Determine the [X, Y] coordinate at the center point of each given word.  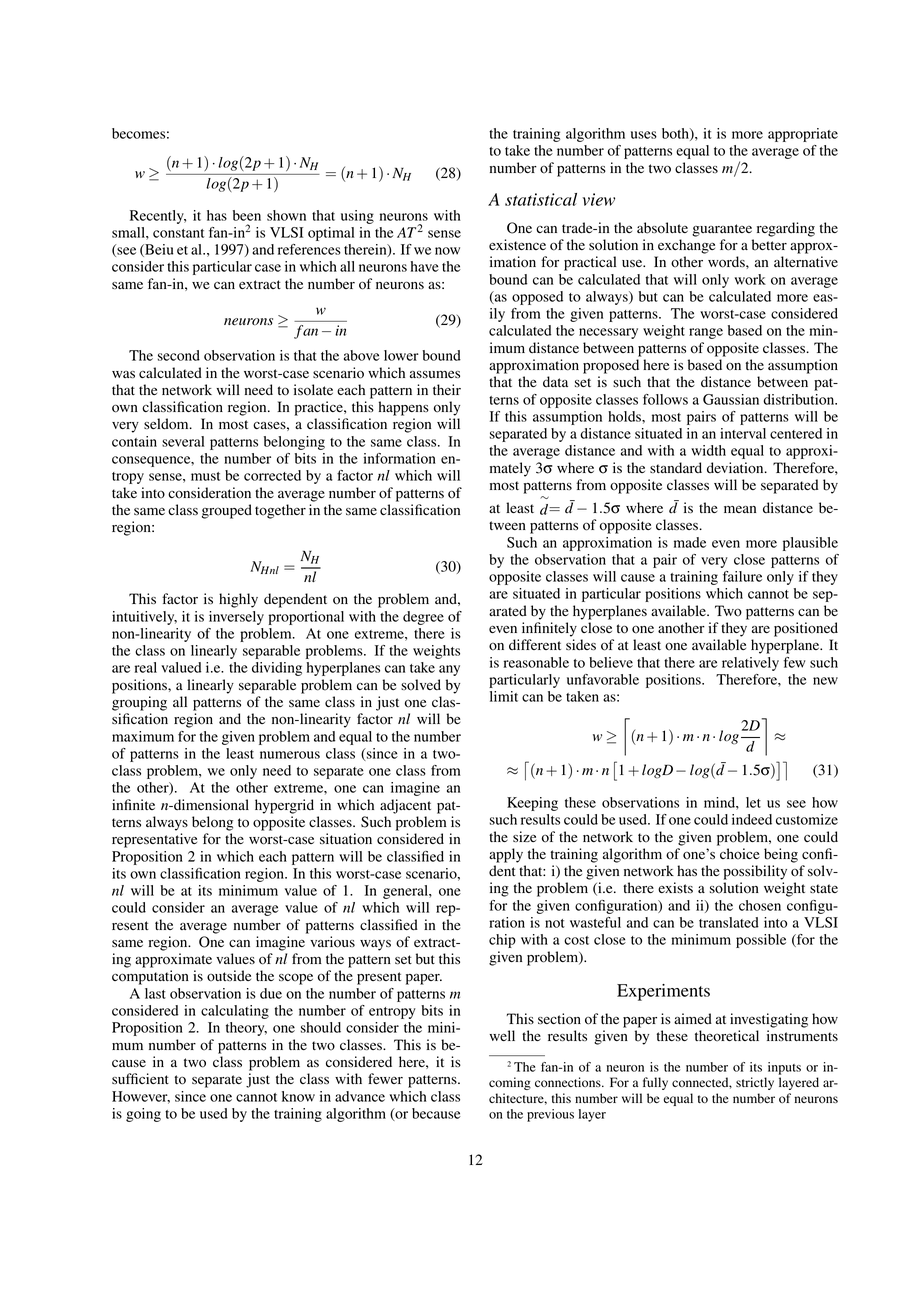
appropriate [803, 135]
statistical [541, 199]
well [502, 1035]
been [247, 215]
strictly [755, 1083]
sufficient [140, 1078]
